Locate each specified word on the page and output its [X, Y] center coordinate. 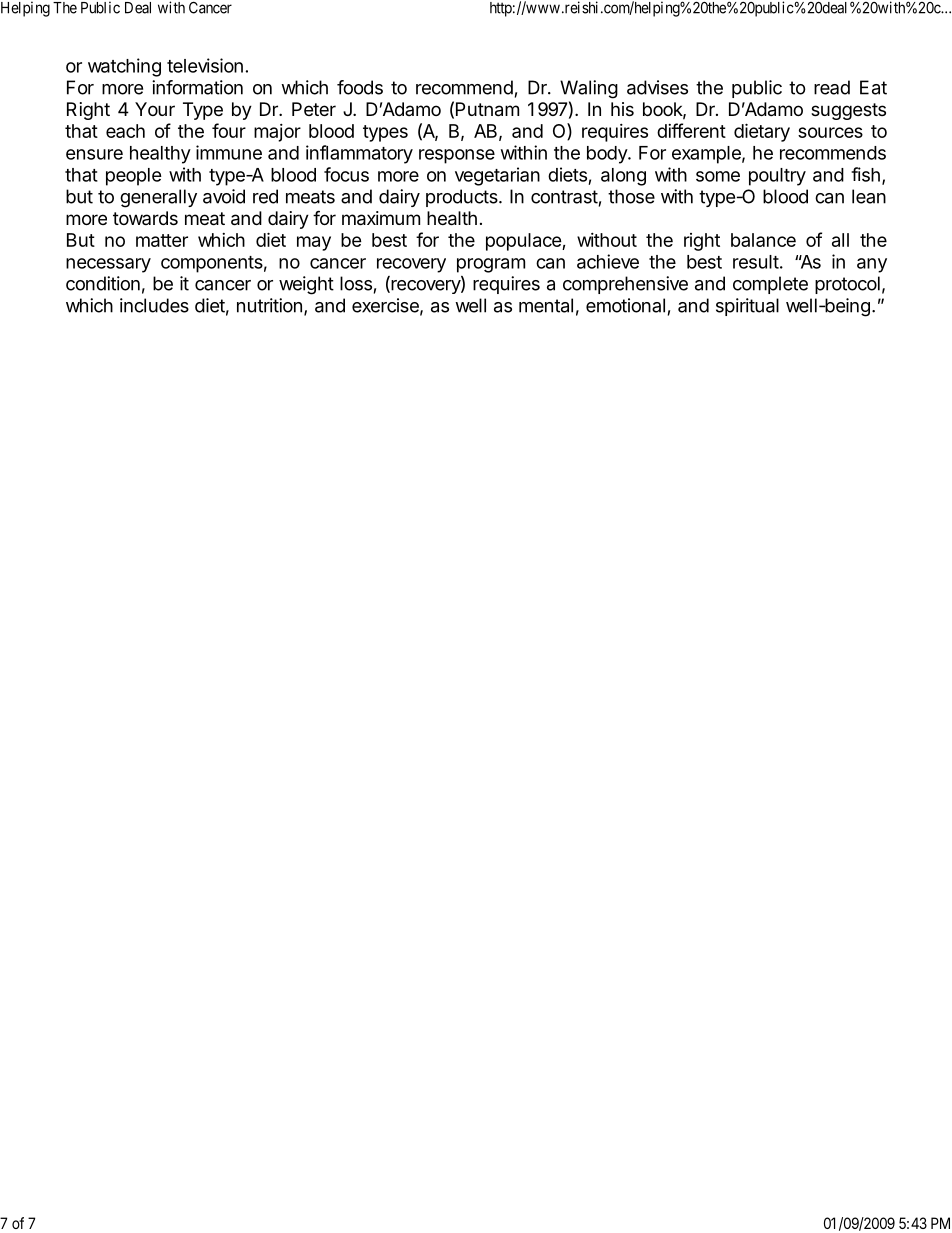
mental [546, 305]
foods [360, 87]
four [229, 130]
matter [162, 240]
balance [763, 240]
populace [524, 242]
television [205, 65]
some [718, 176]
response [457, 156]
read [832, 87]
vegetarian [497, 176]
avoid [224, 196]
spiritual [747, 307]
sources [830, 132]
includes [154, 305]
